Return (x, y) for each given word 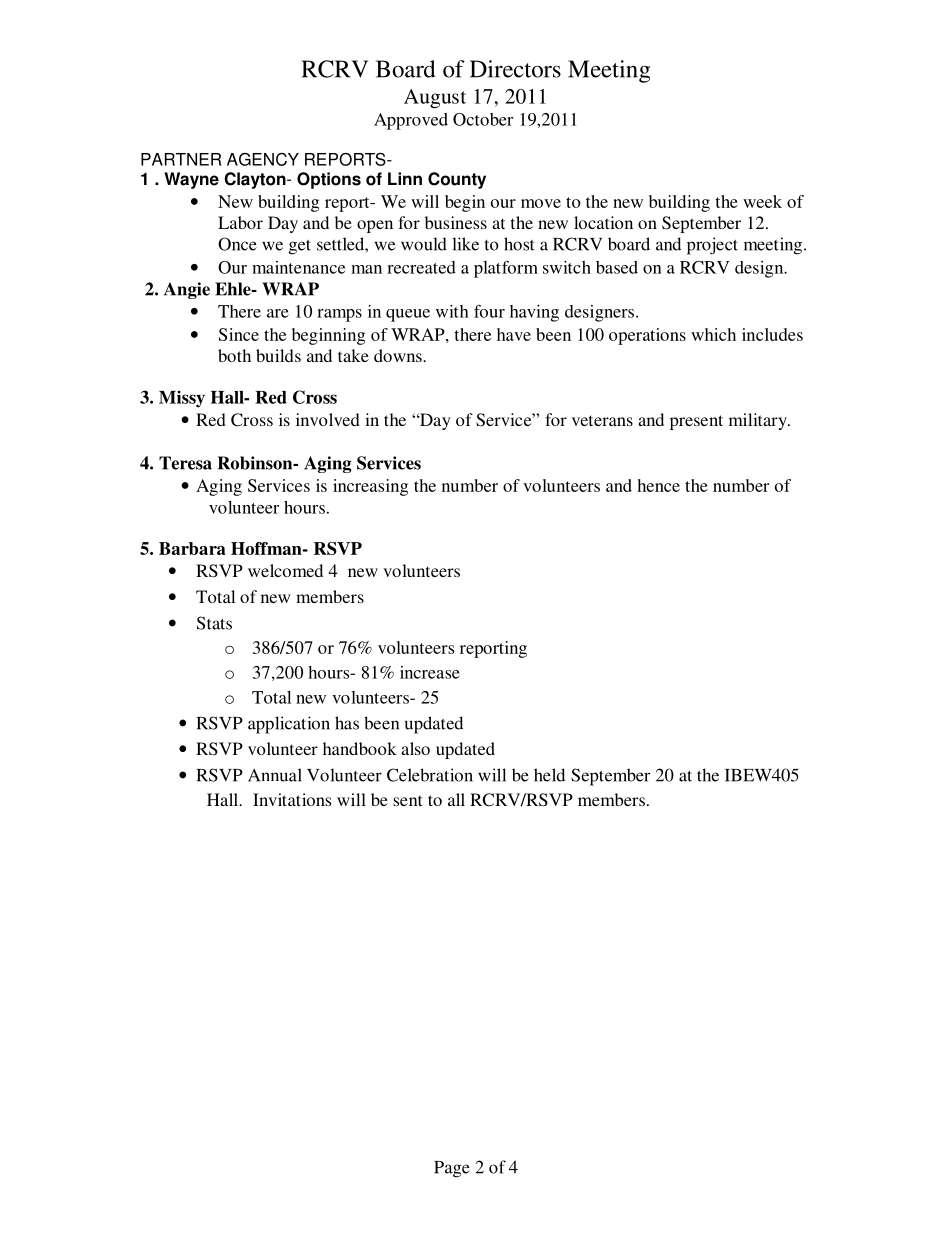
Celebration (430, 775)
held (549, 775)
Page (452, 1169)
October (483, 119)
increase (430, 672)
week (762, 201)
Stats (214, 623)
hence (658, 485)
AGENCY (263, 159)
